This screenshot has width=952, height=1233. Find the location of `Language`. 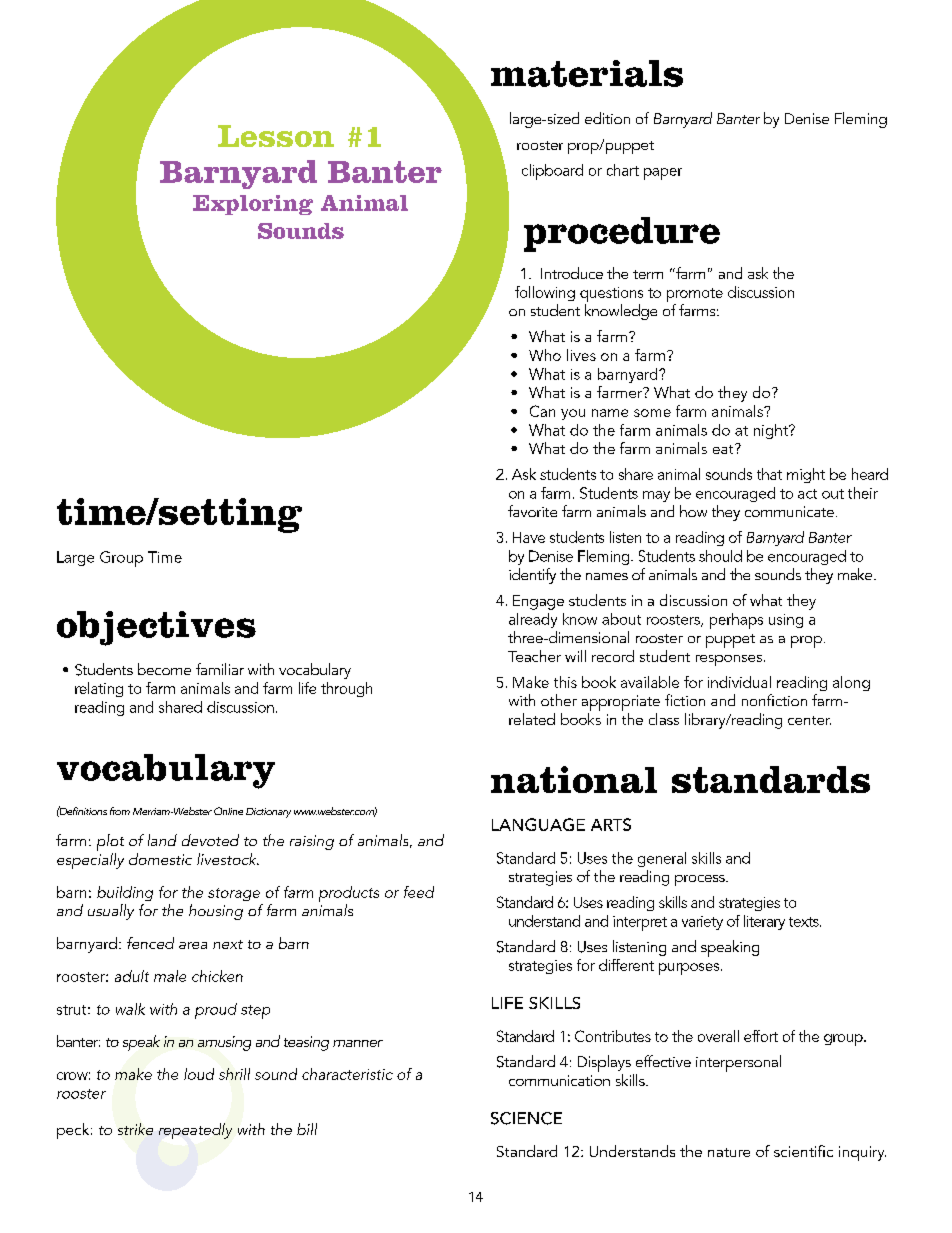

Language is located at coordinates (538, 824).
